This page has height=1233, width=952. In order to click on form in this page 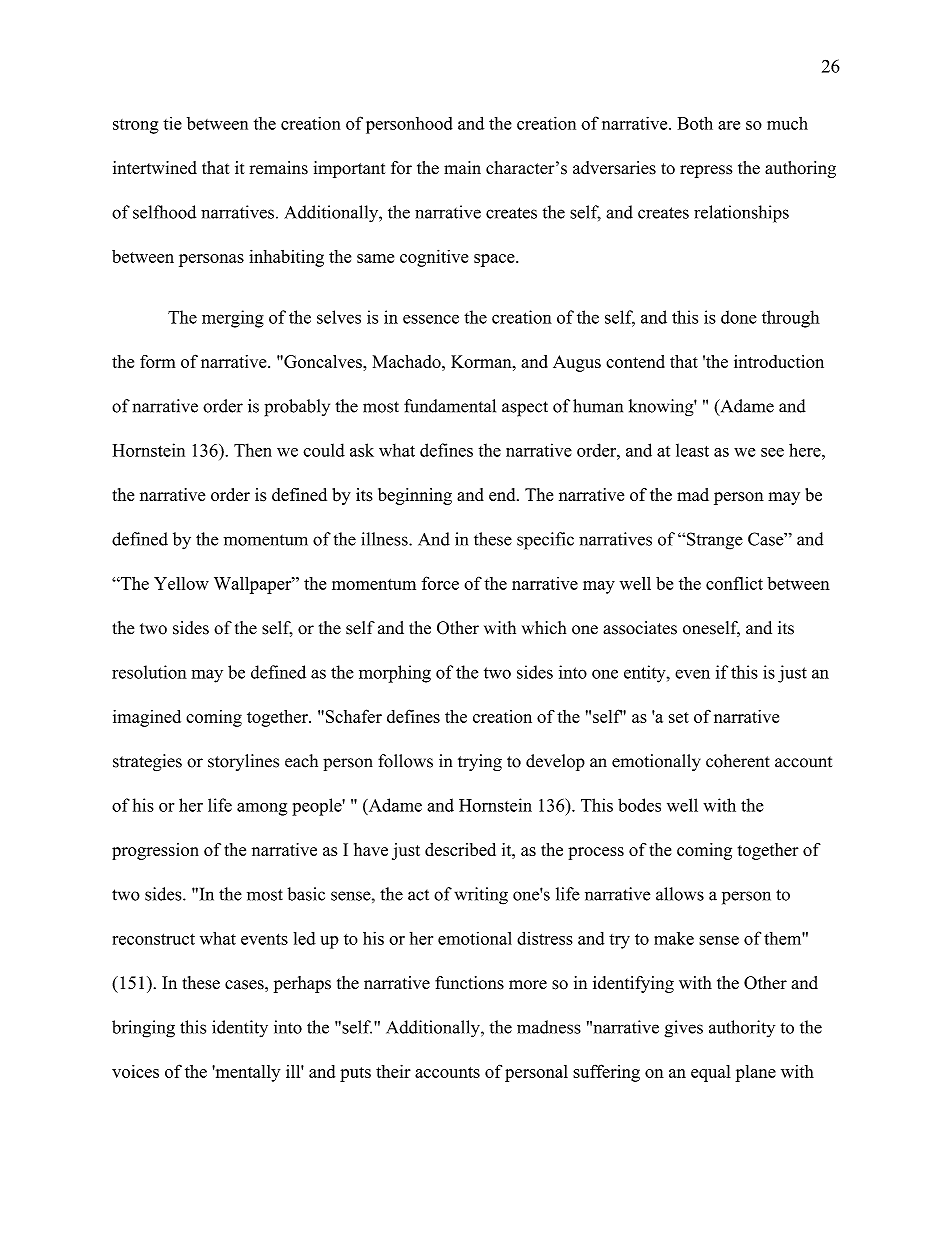, I will do `click(157, 361)`.
